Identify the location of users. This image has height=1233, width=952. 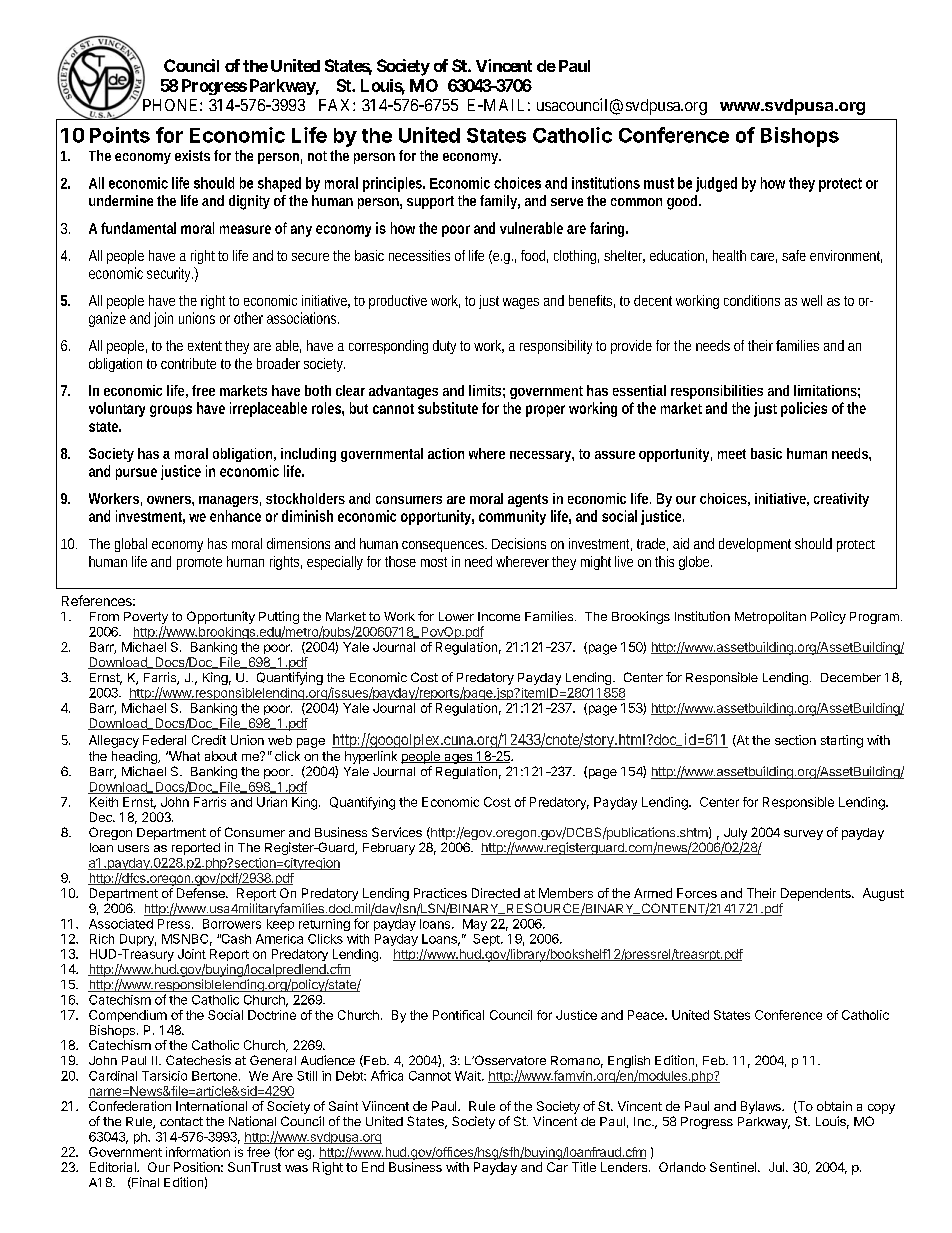
(133, 848).
